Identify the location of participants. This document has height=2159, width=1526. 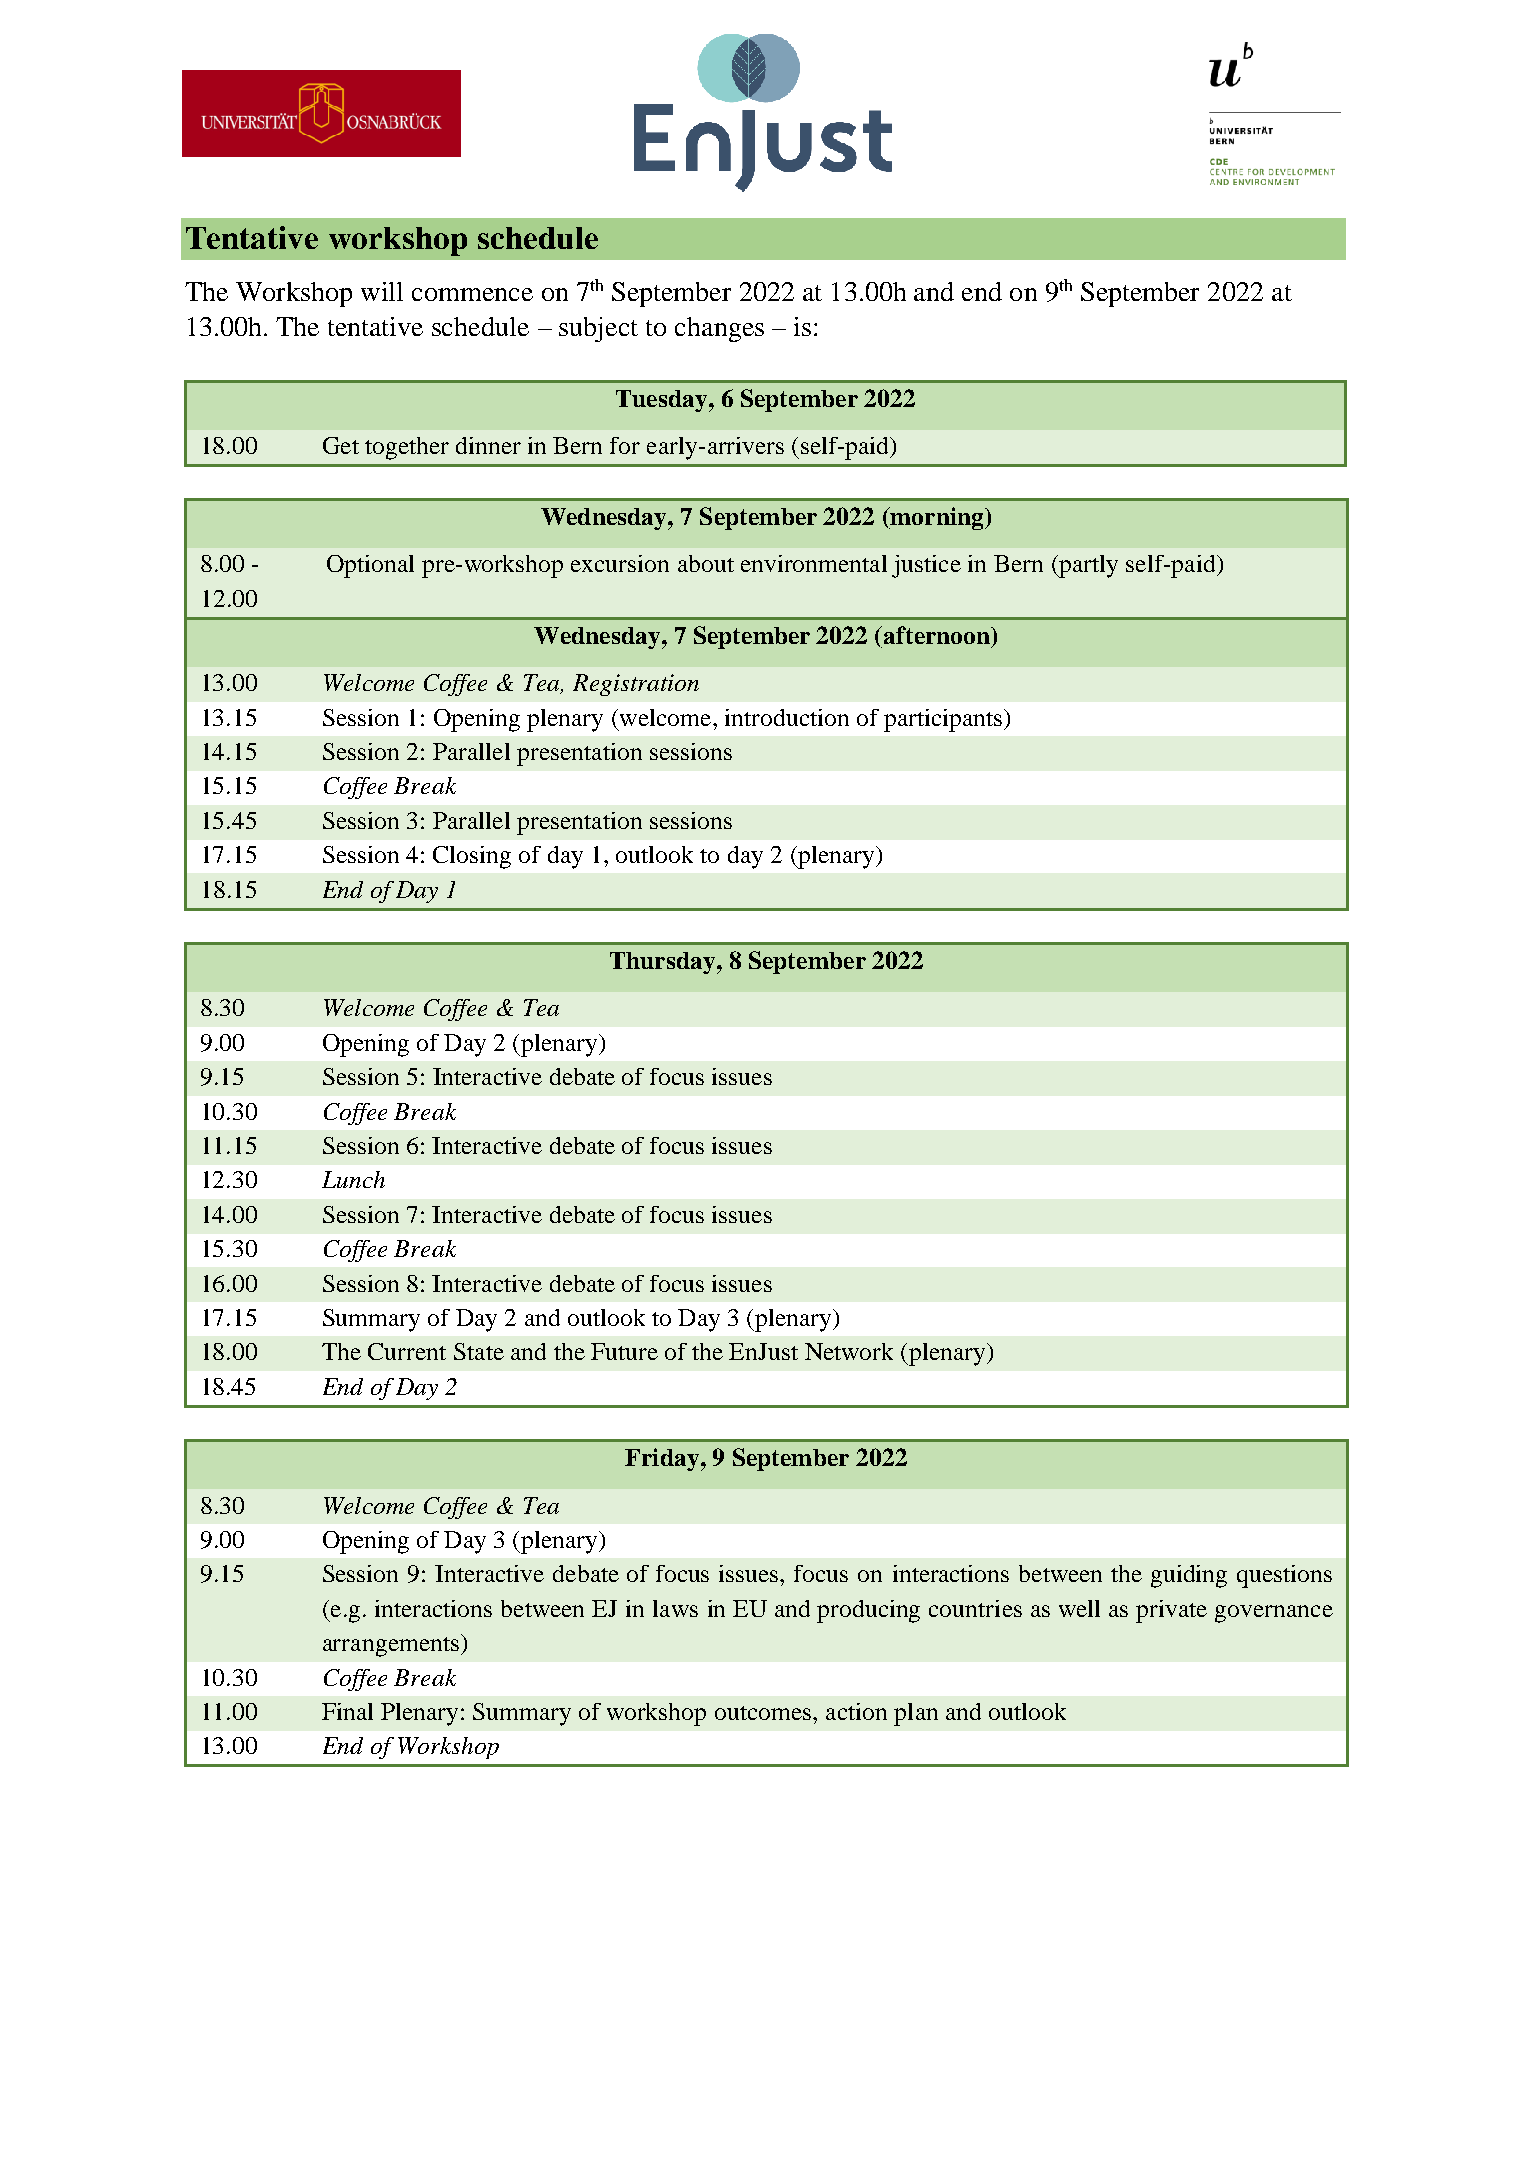
(944, 720).
